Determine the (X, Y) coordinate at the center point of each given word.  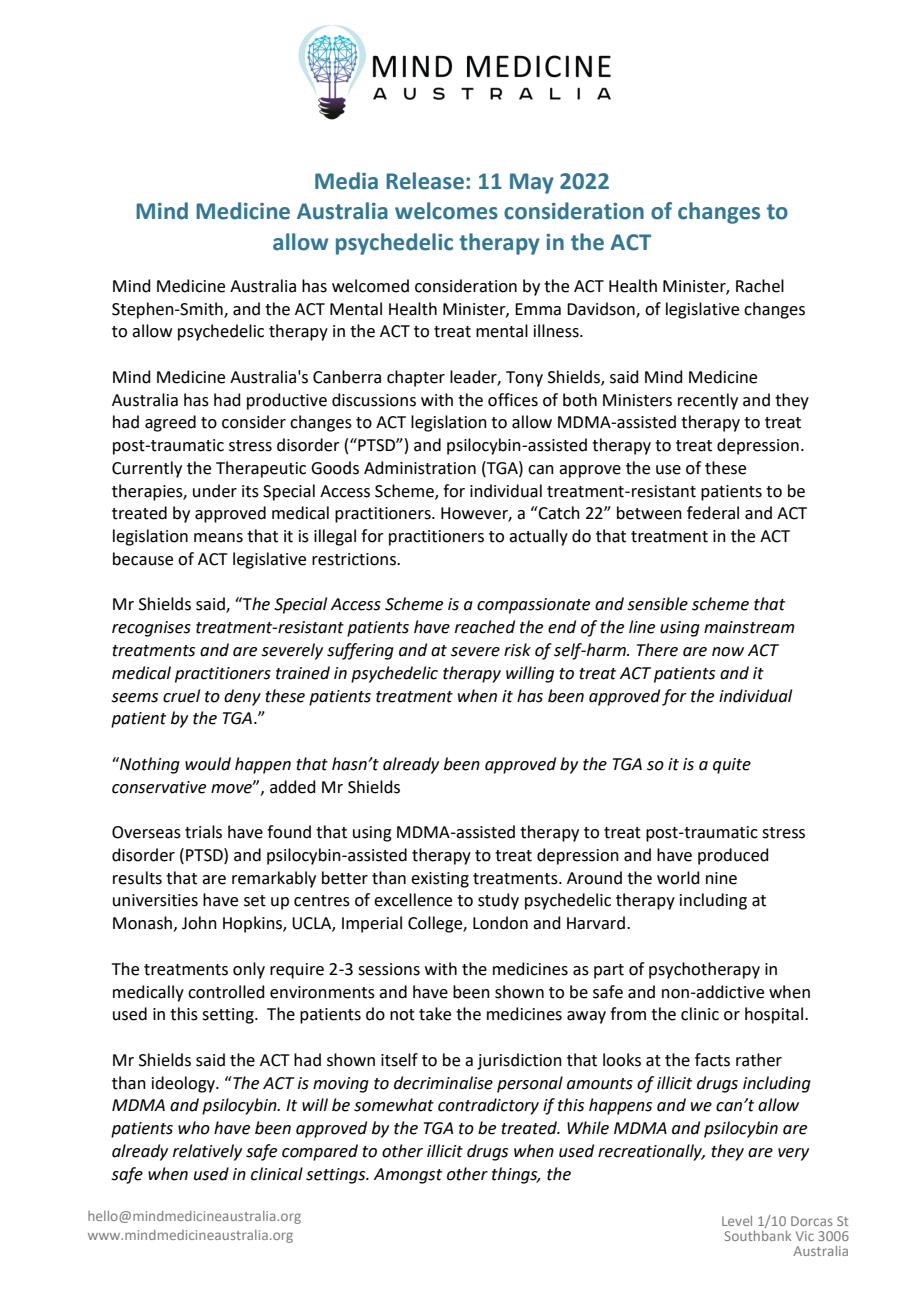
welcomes (446, 211)
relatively (207, 1152)
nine (721, 878)
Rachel (760, 286)
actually (538, 537)
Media (346, 181)
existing (440, 880)
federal (713, 513)
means (218, 538)
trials (203, 832)
